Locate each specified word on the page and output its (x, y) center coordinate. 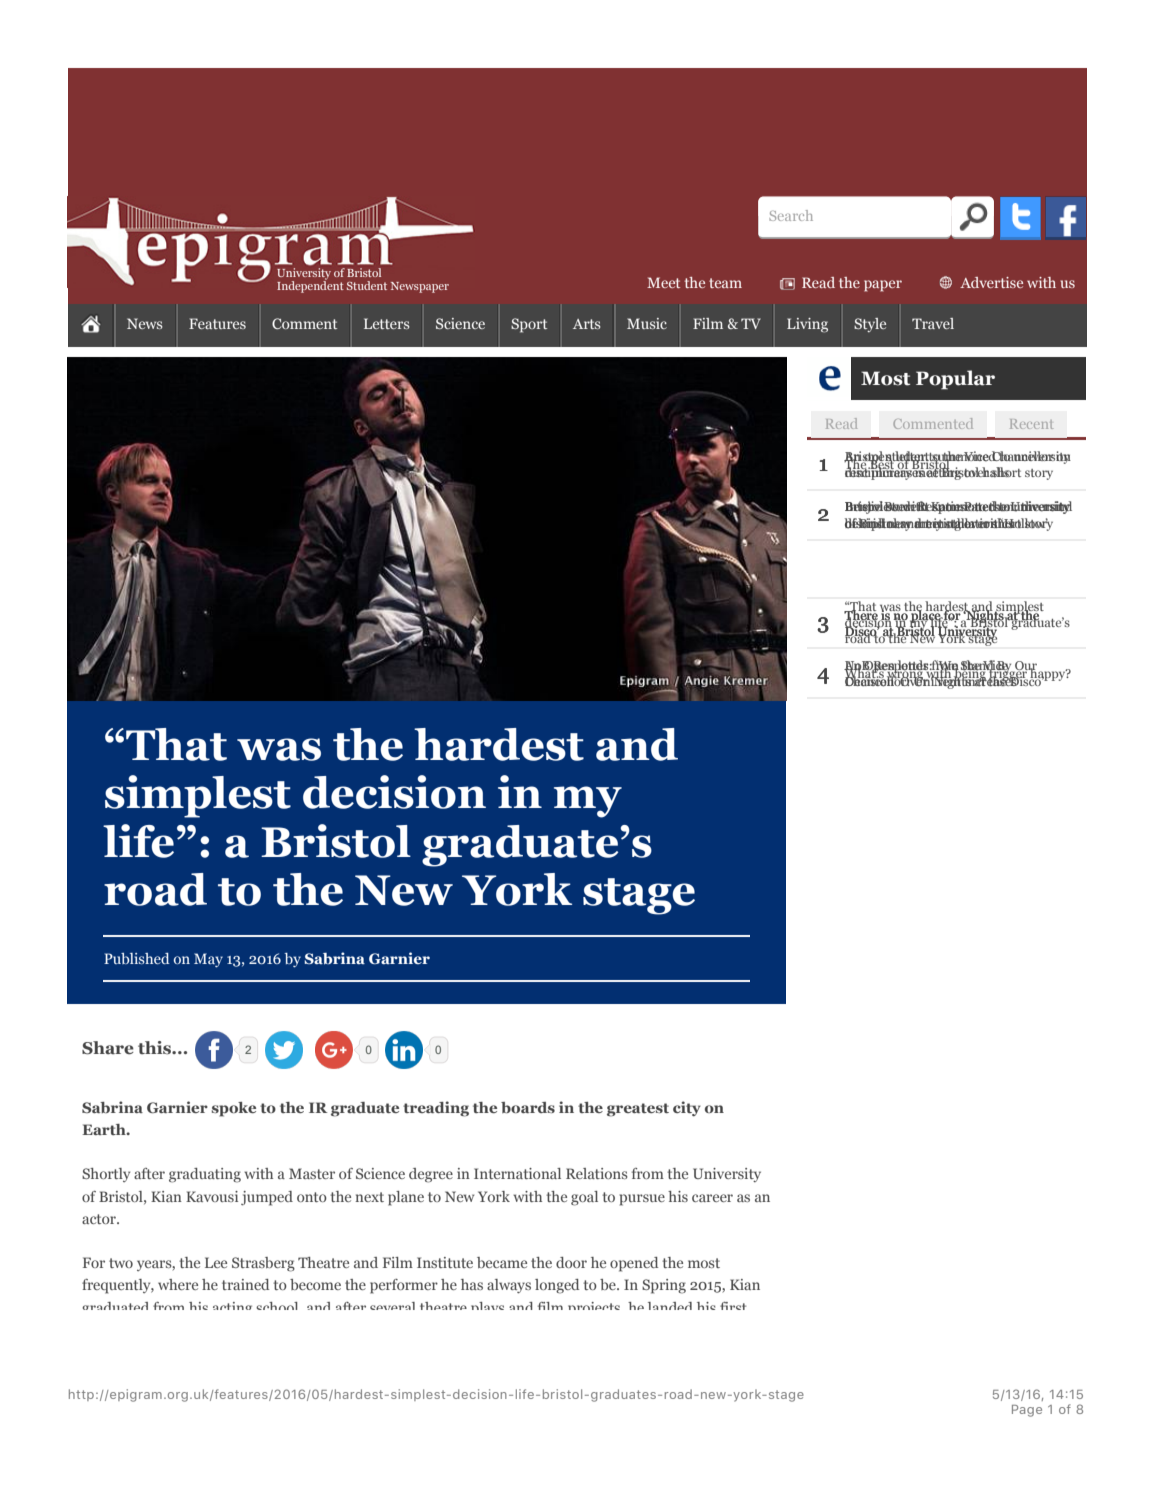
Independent (310, 285)
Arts (587, 324)
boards (528, 1107)
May (208, 960)
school (277, 1306)
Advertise (991, 282)
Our (1026, 667)
